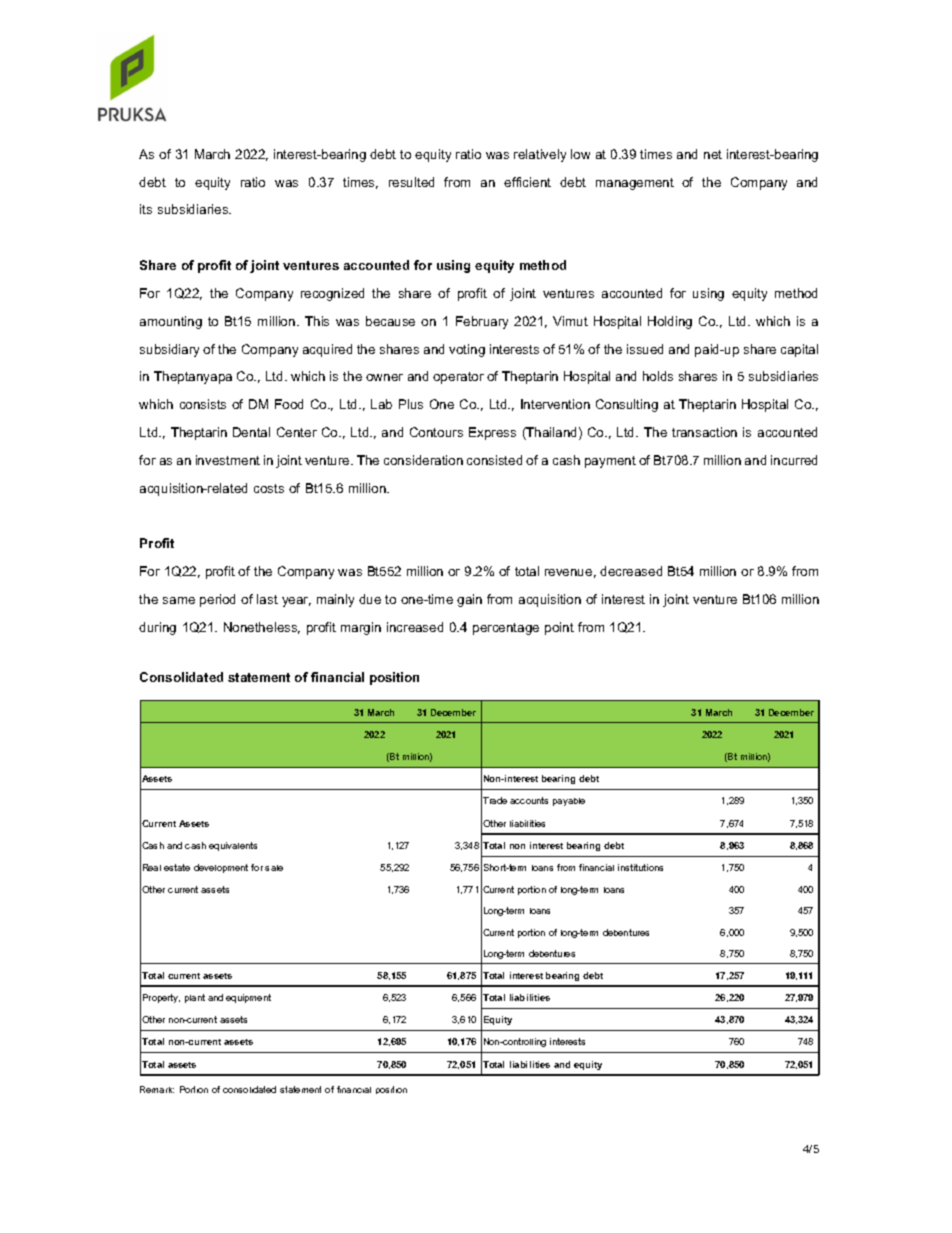 This document has height=1233, width=952. Describe the element at coordinates (527, 182) in the document. I see `efficient` at that location.
